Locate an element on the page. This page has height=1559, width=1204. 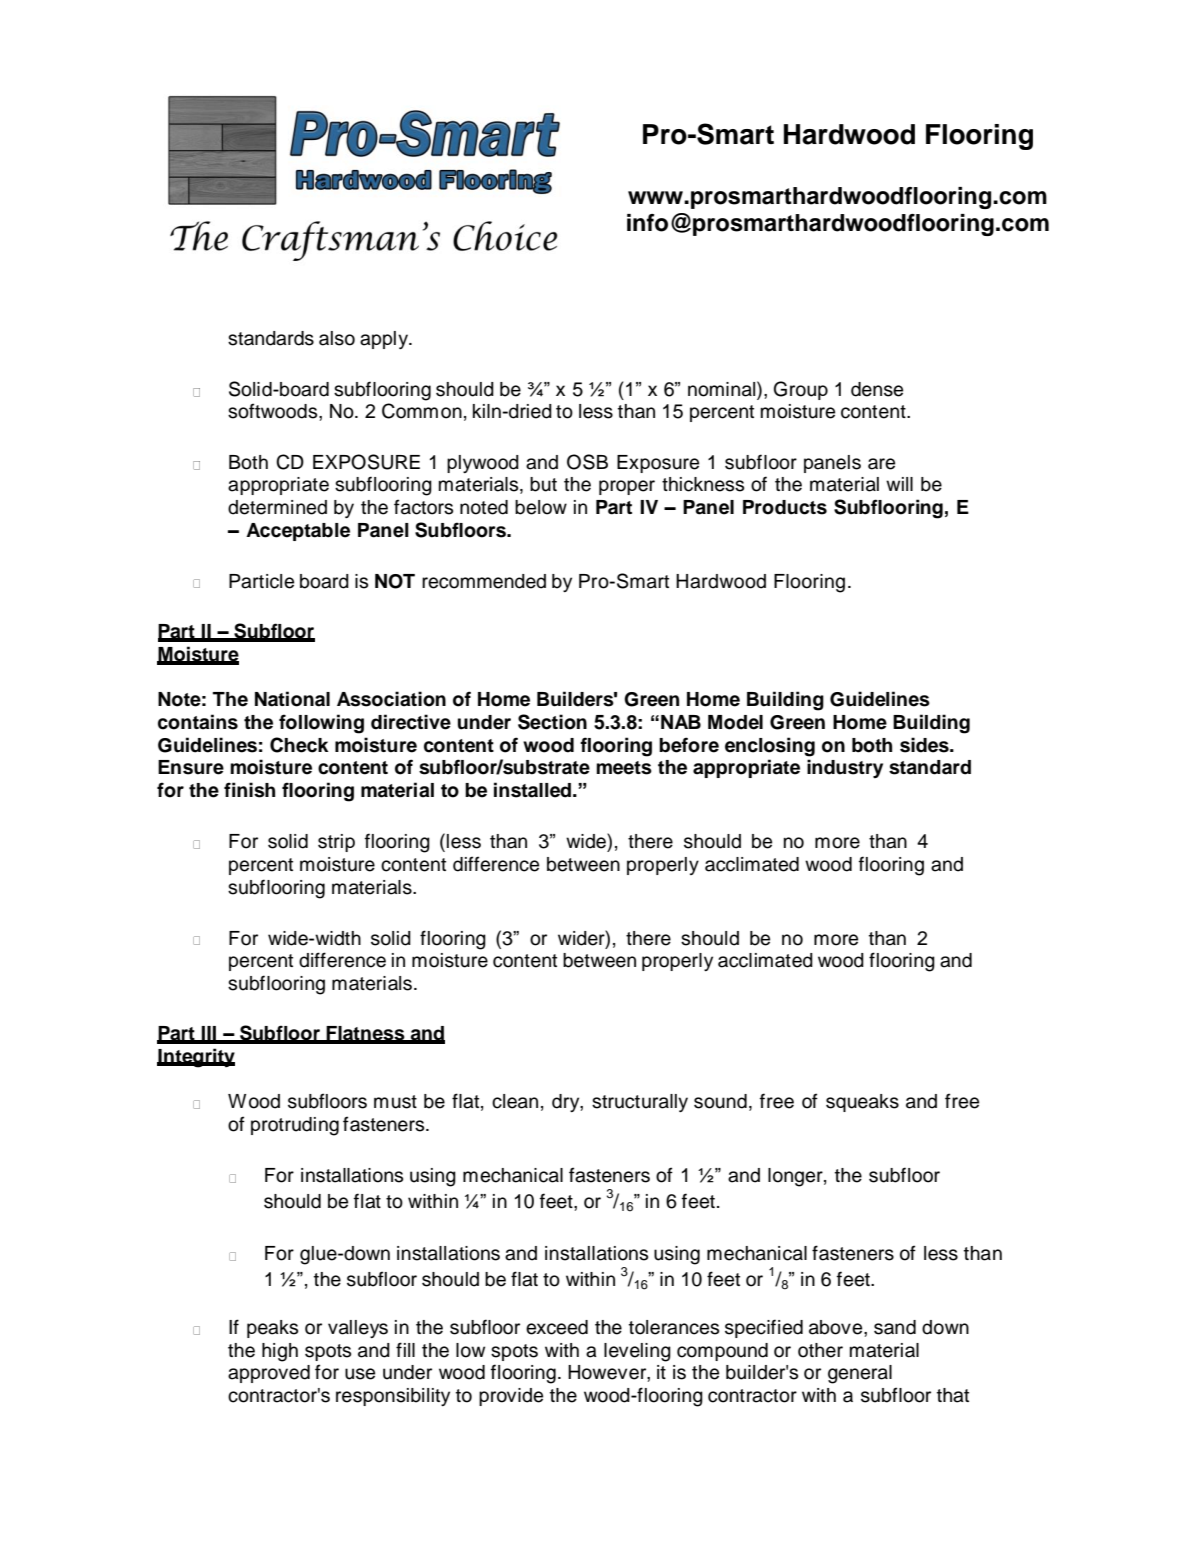
general is located at coordinates (860, 1374).
